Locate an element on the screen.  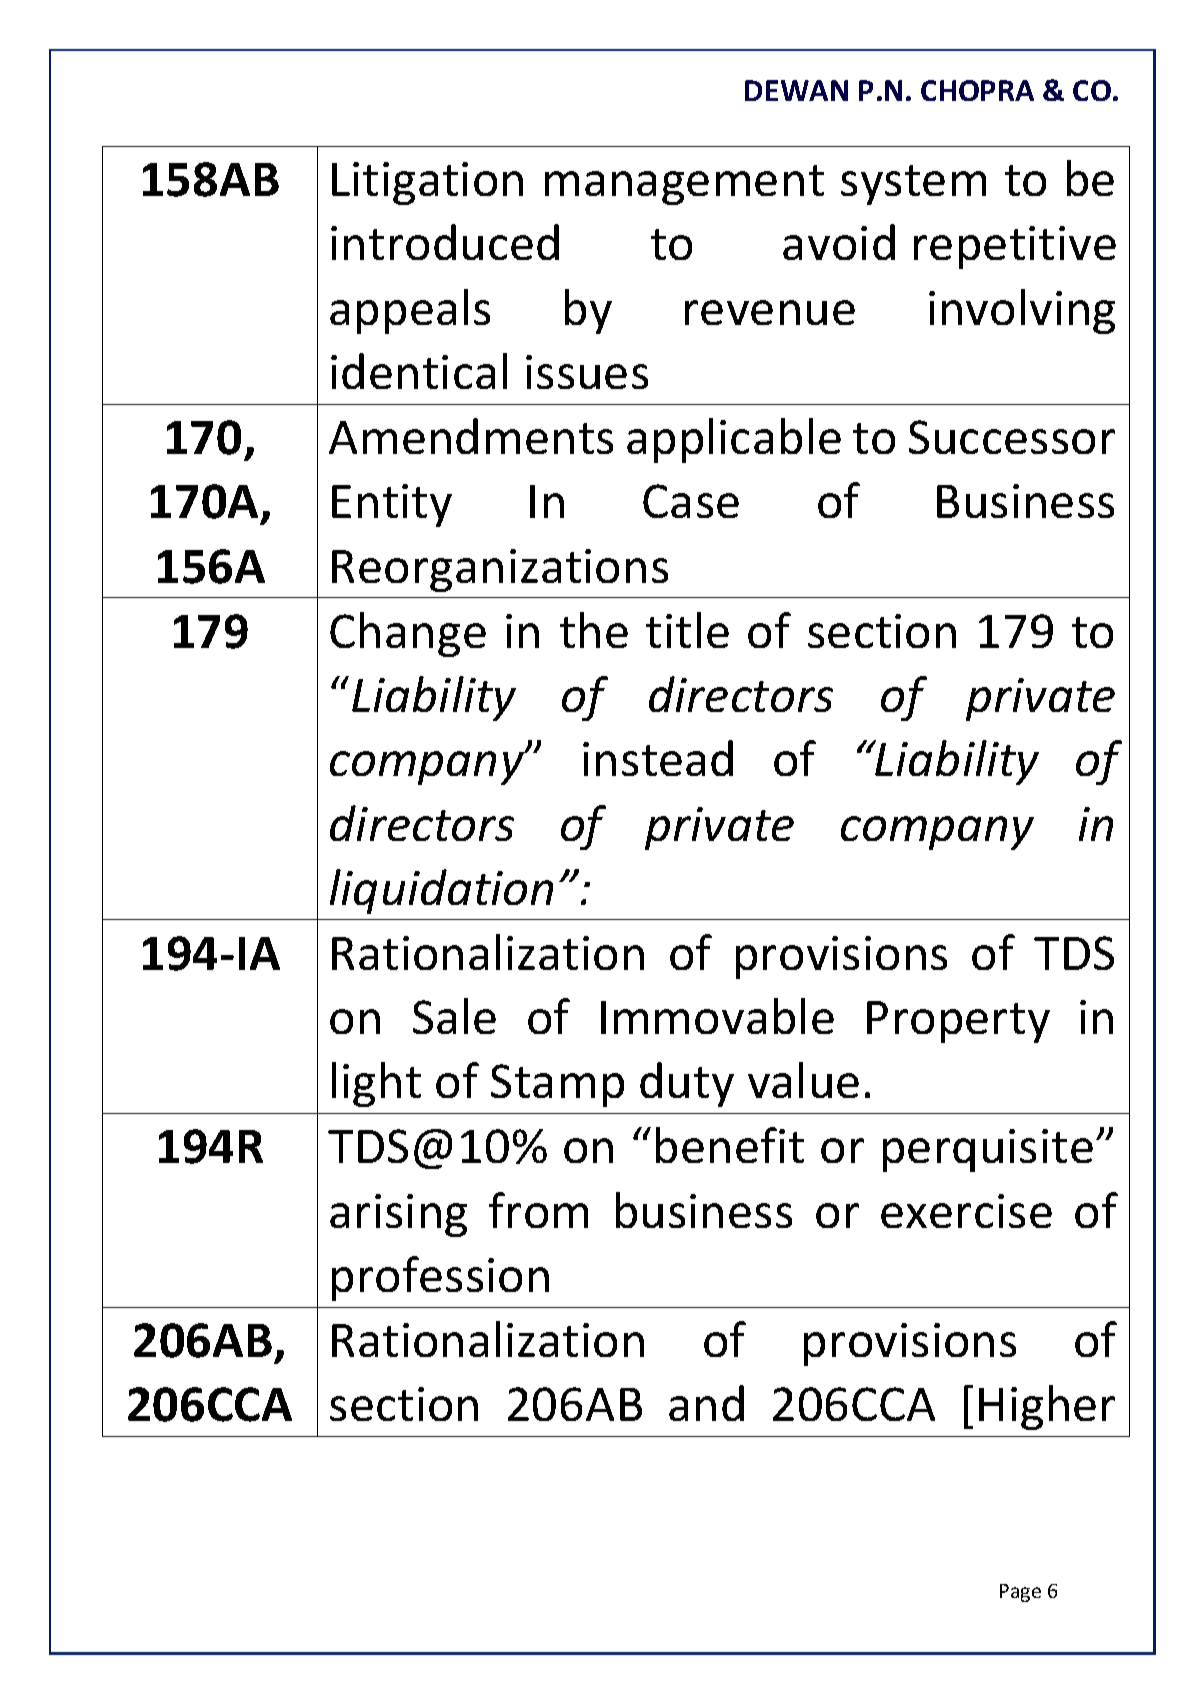
profession is located at coordinates (440, 1278).
